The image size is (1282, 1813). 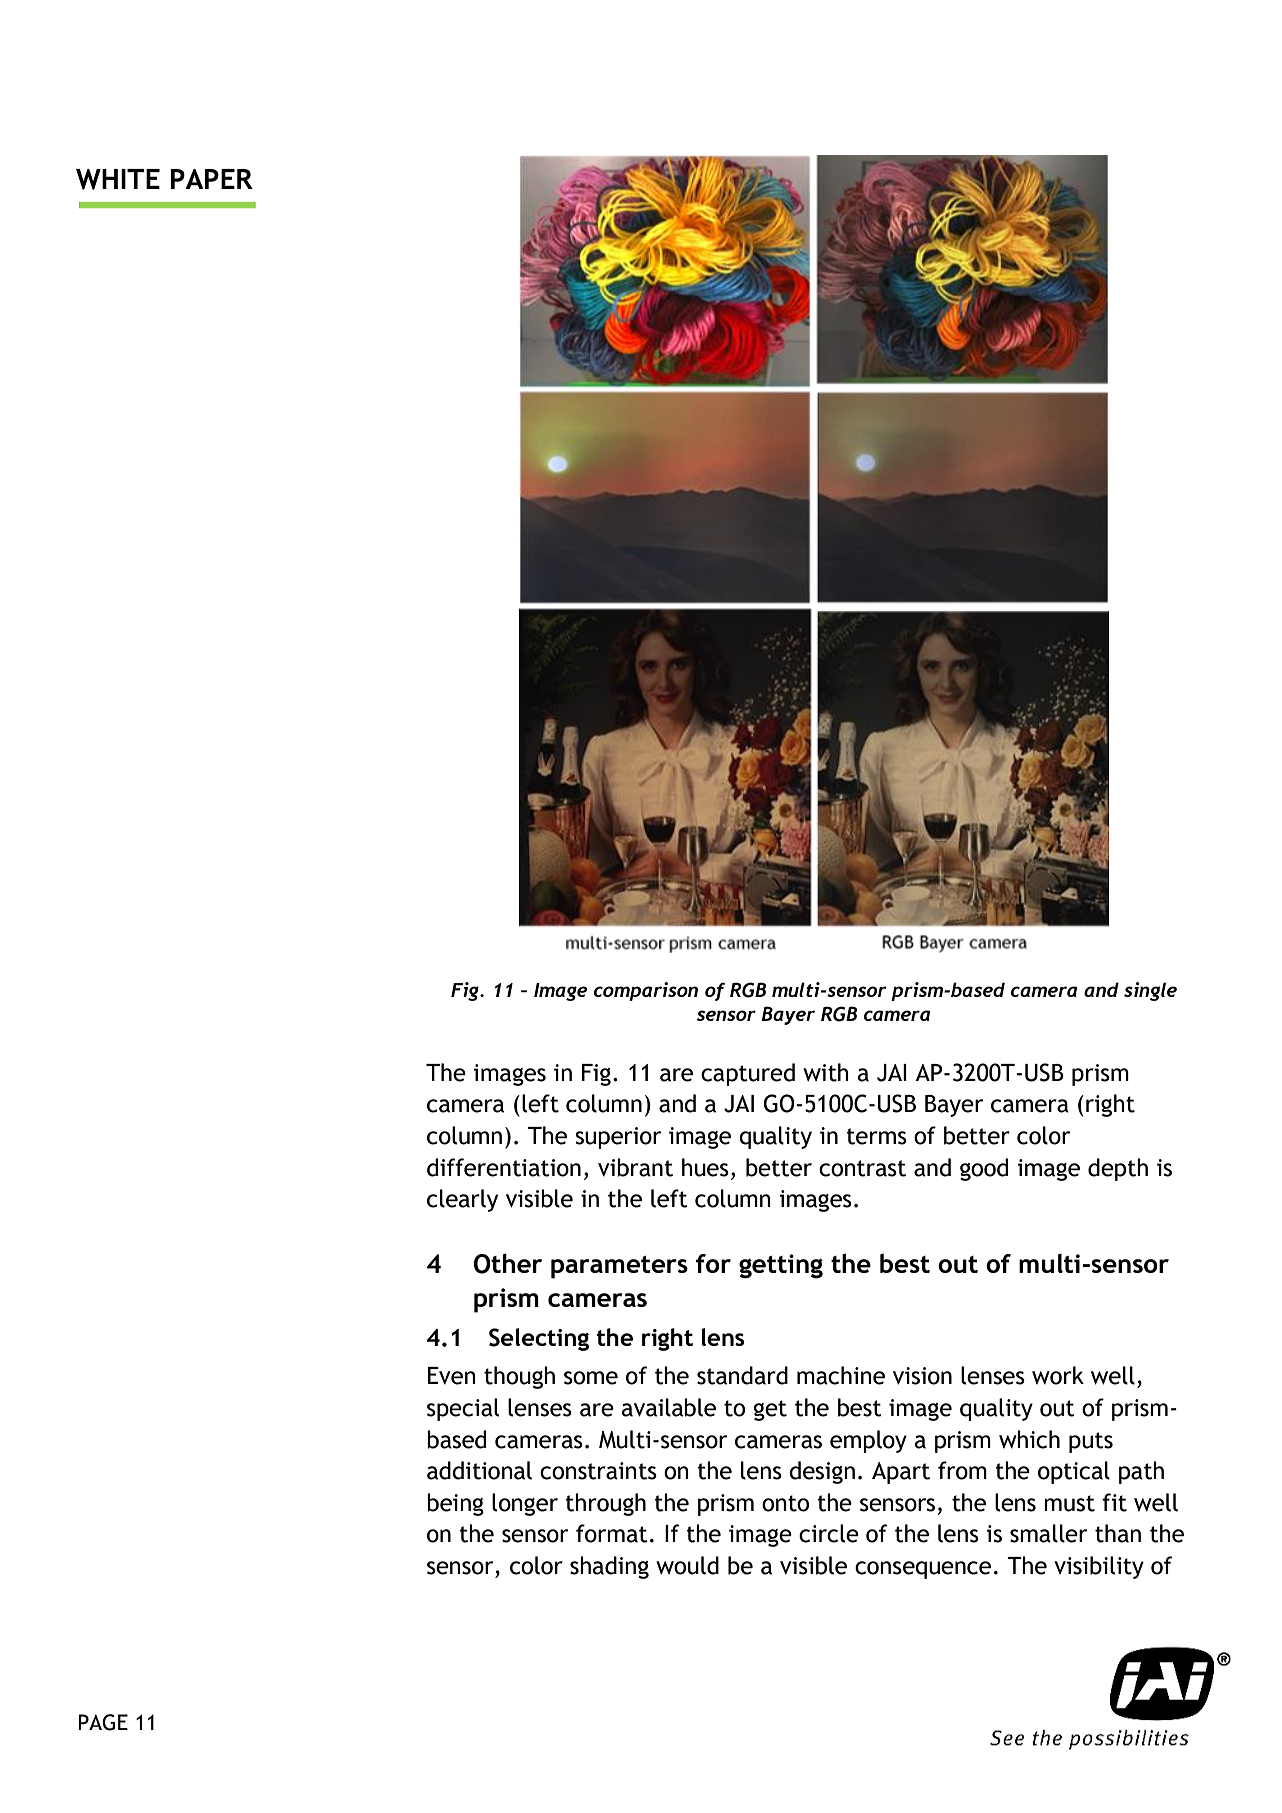 I want to click on WHITE, so click(x=118, y=179).
